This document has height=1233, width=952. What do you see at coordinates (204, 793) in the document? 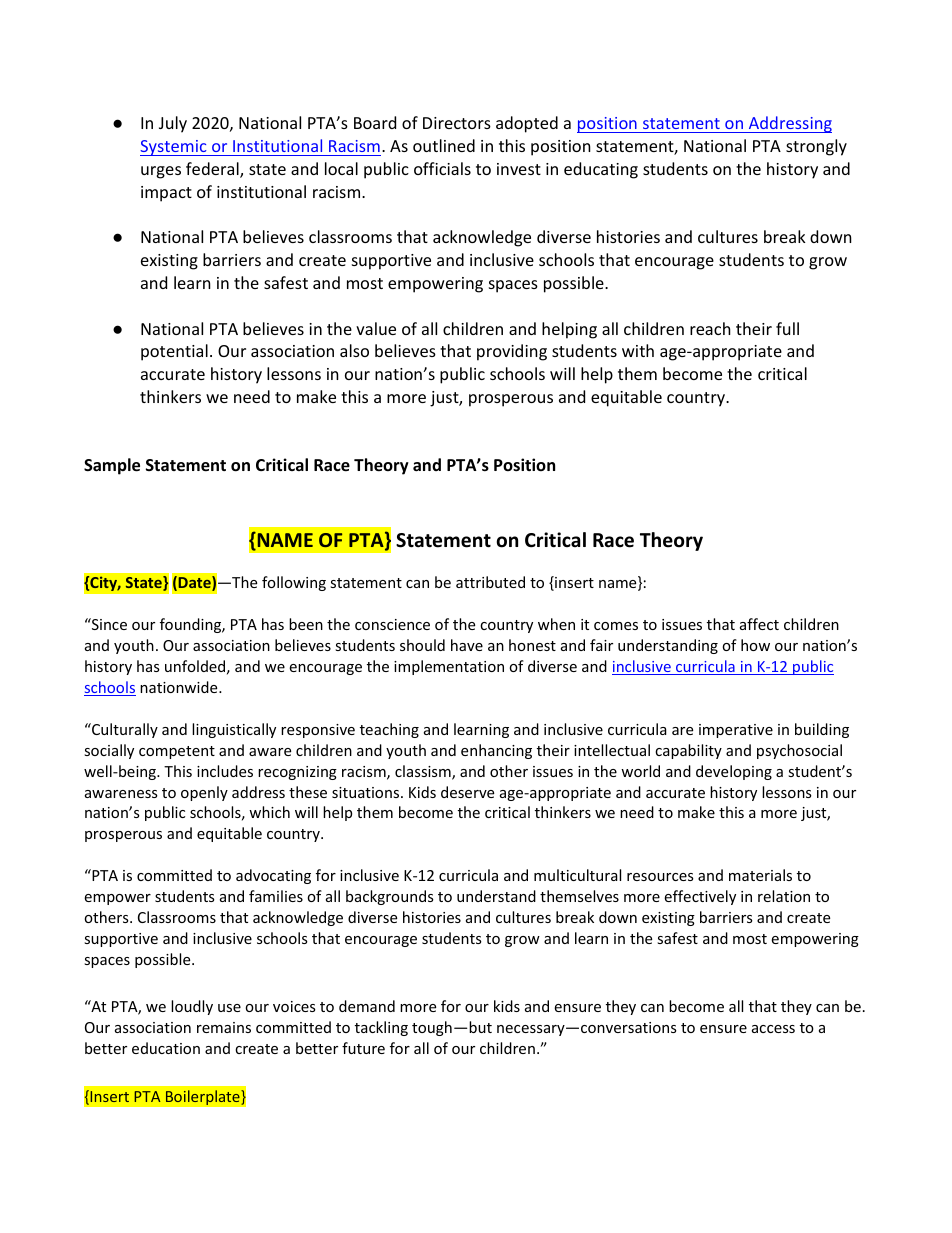
I see `openly` at bounding box center [204, 793].
